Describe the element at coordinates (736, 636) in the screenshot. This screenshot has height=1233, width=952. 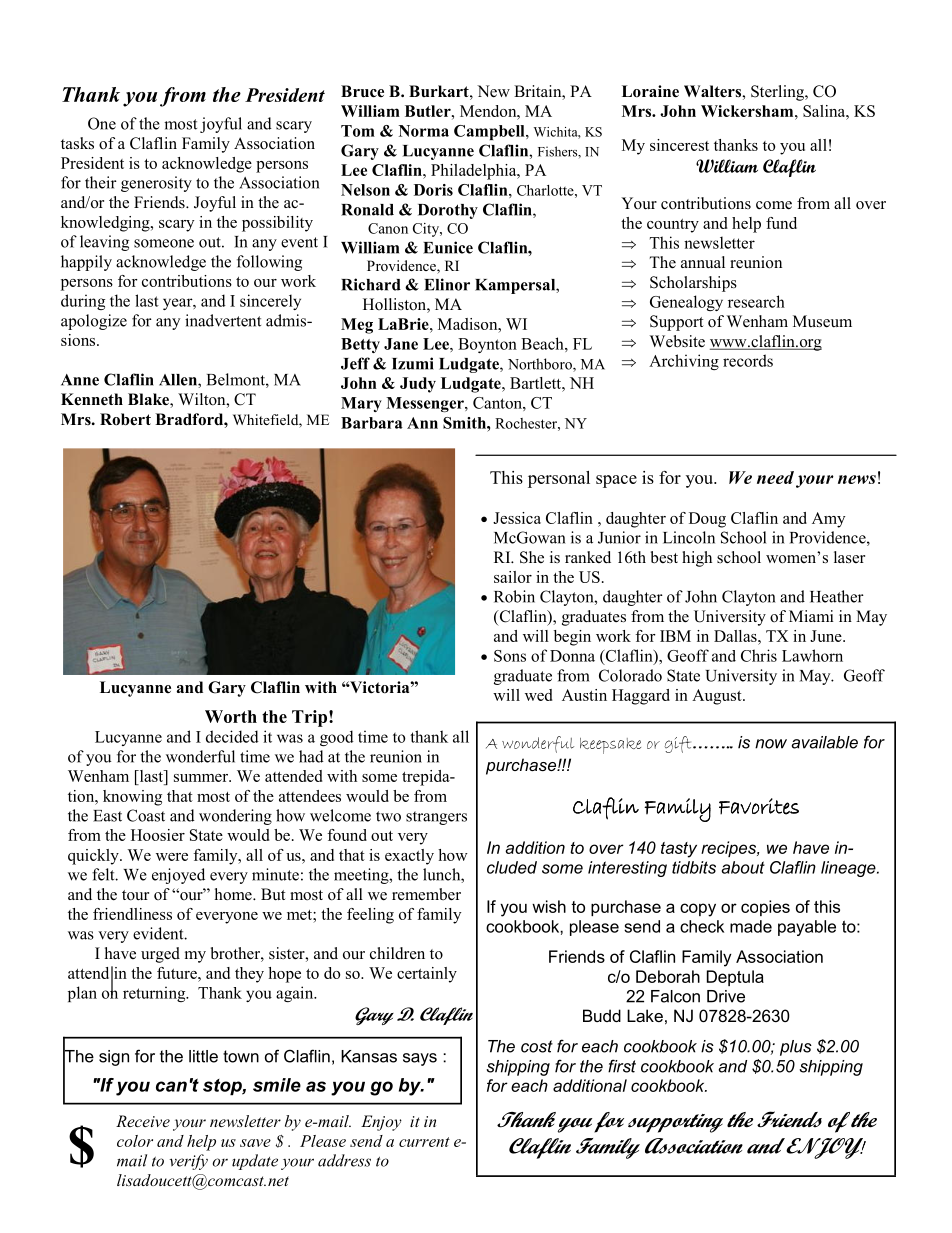
I see `Dallas` at that location.
